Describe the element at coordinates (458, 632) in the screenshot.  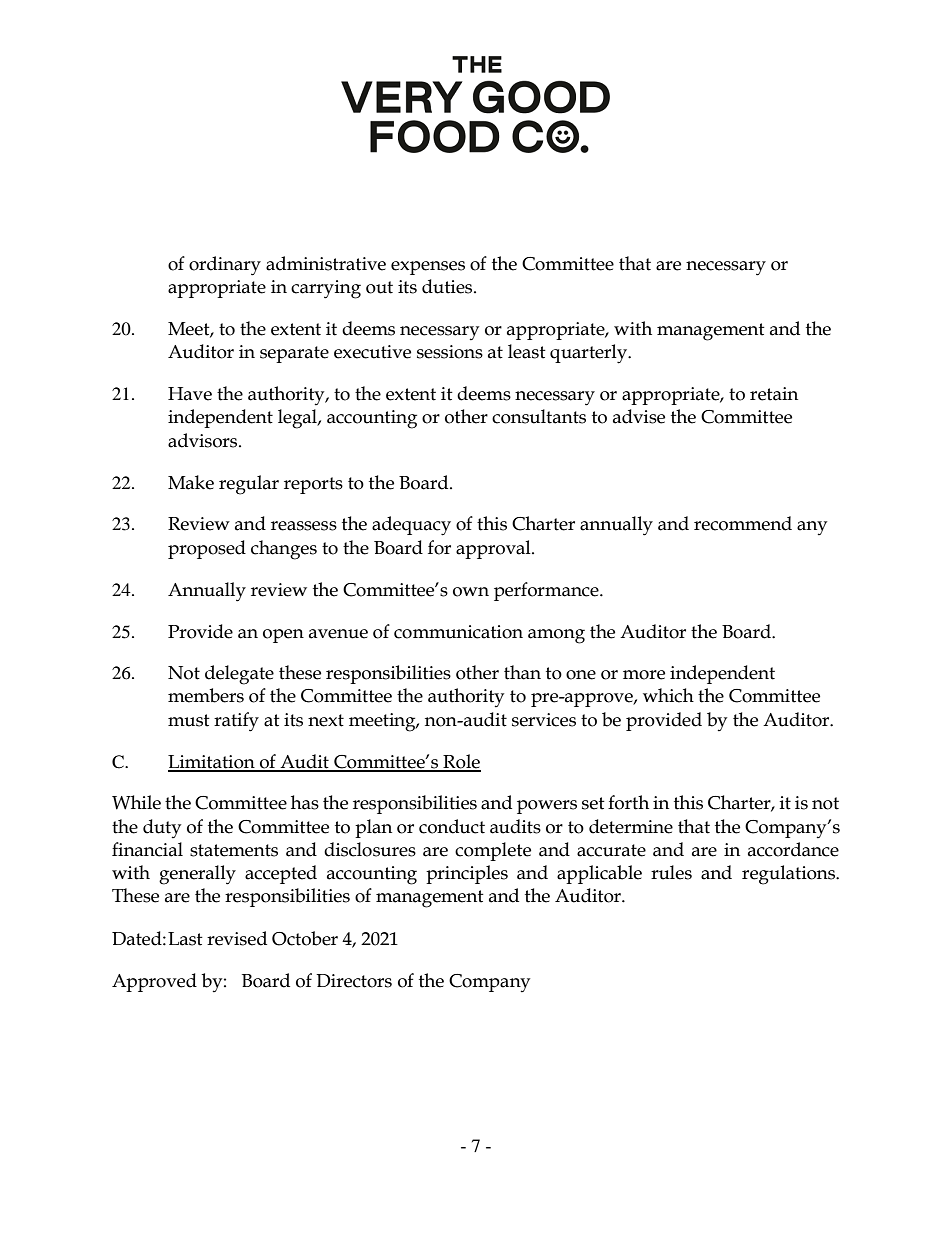
I see `communication` at that location.
